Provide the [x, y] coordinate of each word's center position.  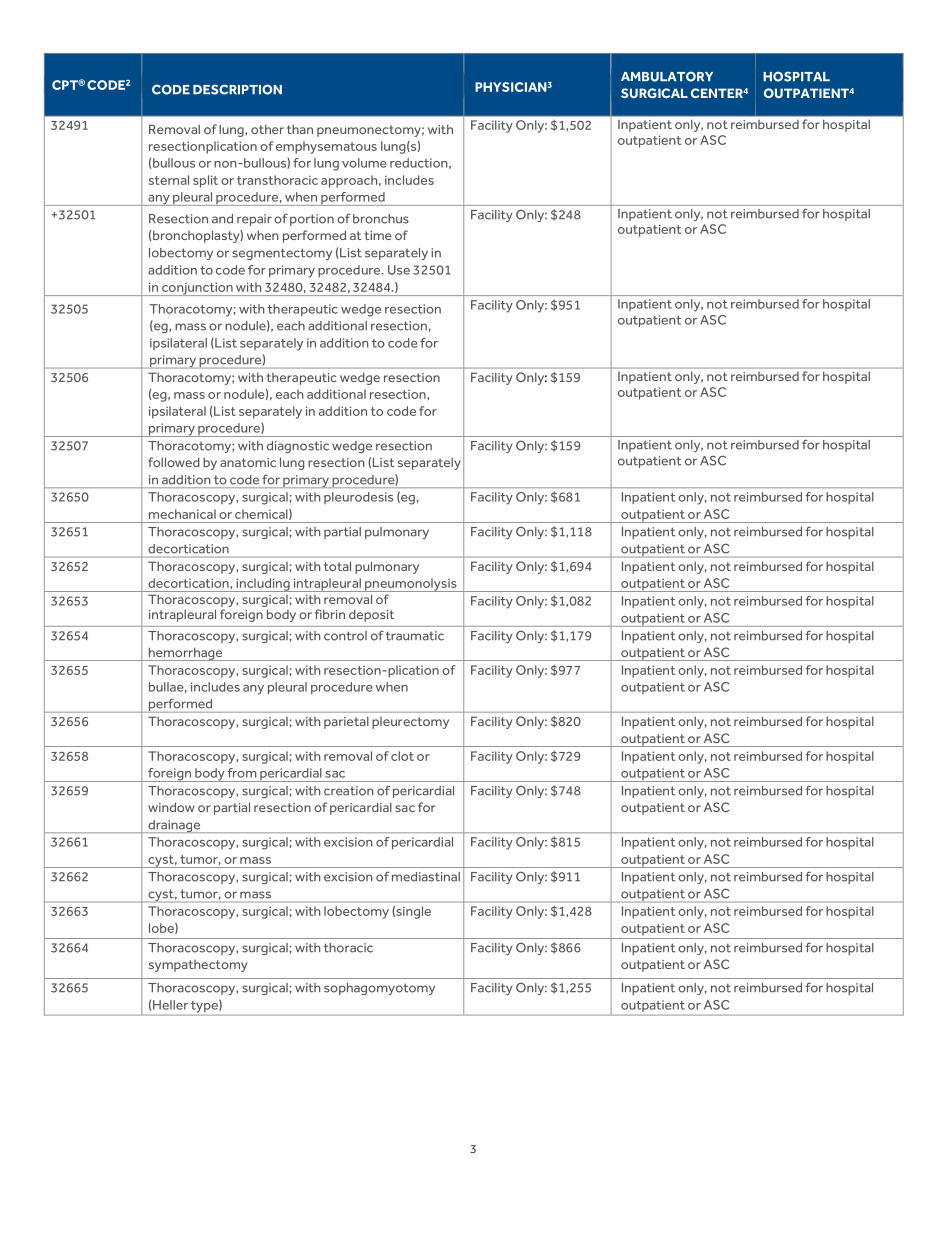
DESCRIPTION [237, 89]
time [378, 235]
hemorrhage [185, 654]
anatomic [248, 462]
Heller [170, 1005]
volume [364, 163]
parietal [346, 722]
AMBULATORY [667, 76]
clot [402, 756]
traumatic [415, 636]
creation [349, 791]
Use [399, 270]
